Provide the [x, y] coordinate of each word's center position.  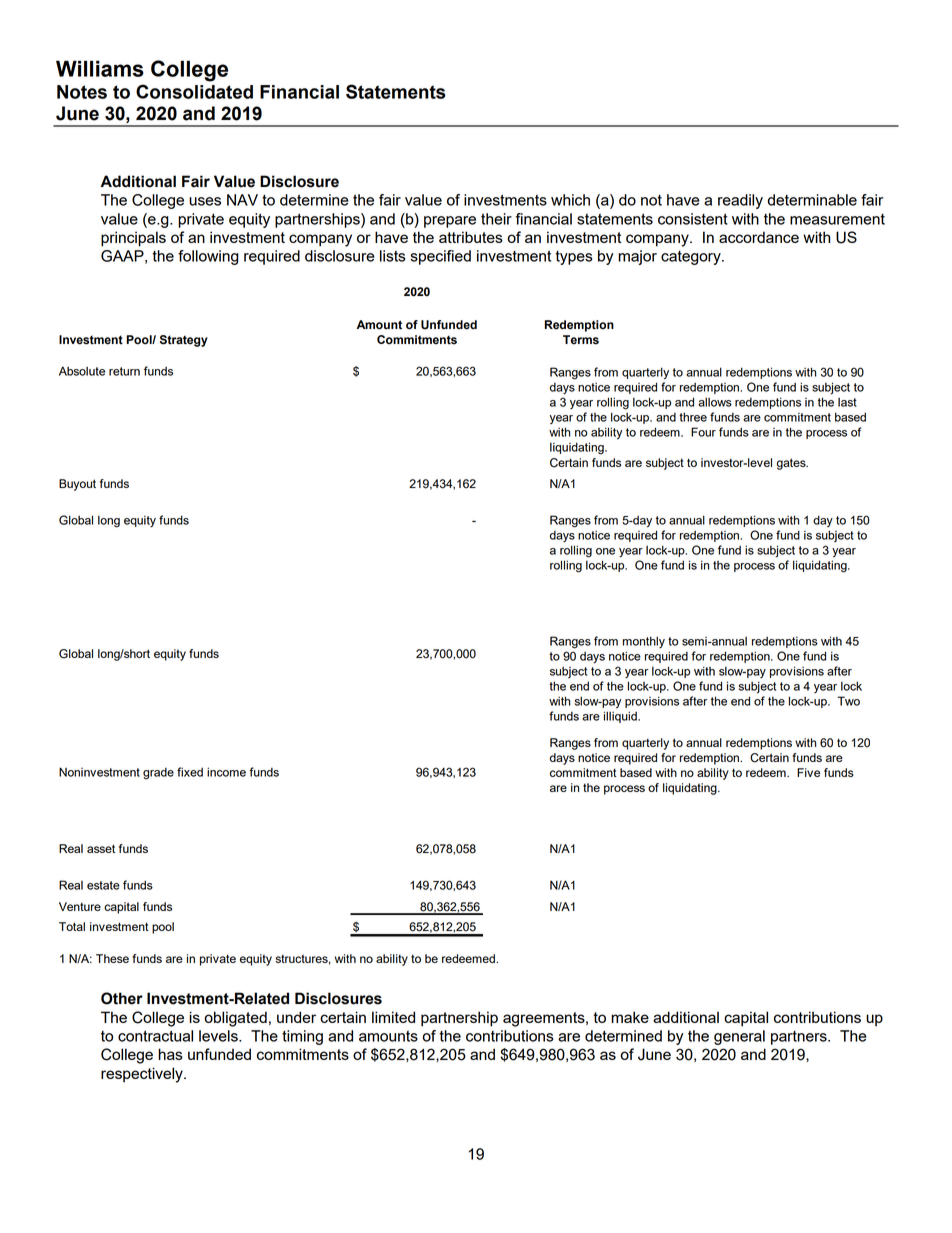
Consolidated [194, 91]
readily [740, 201]
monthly [644, 642]
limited [393, 1017]
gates [792, 464]
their [496, 219]
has [170, 1054]
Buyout [77, 485]
